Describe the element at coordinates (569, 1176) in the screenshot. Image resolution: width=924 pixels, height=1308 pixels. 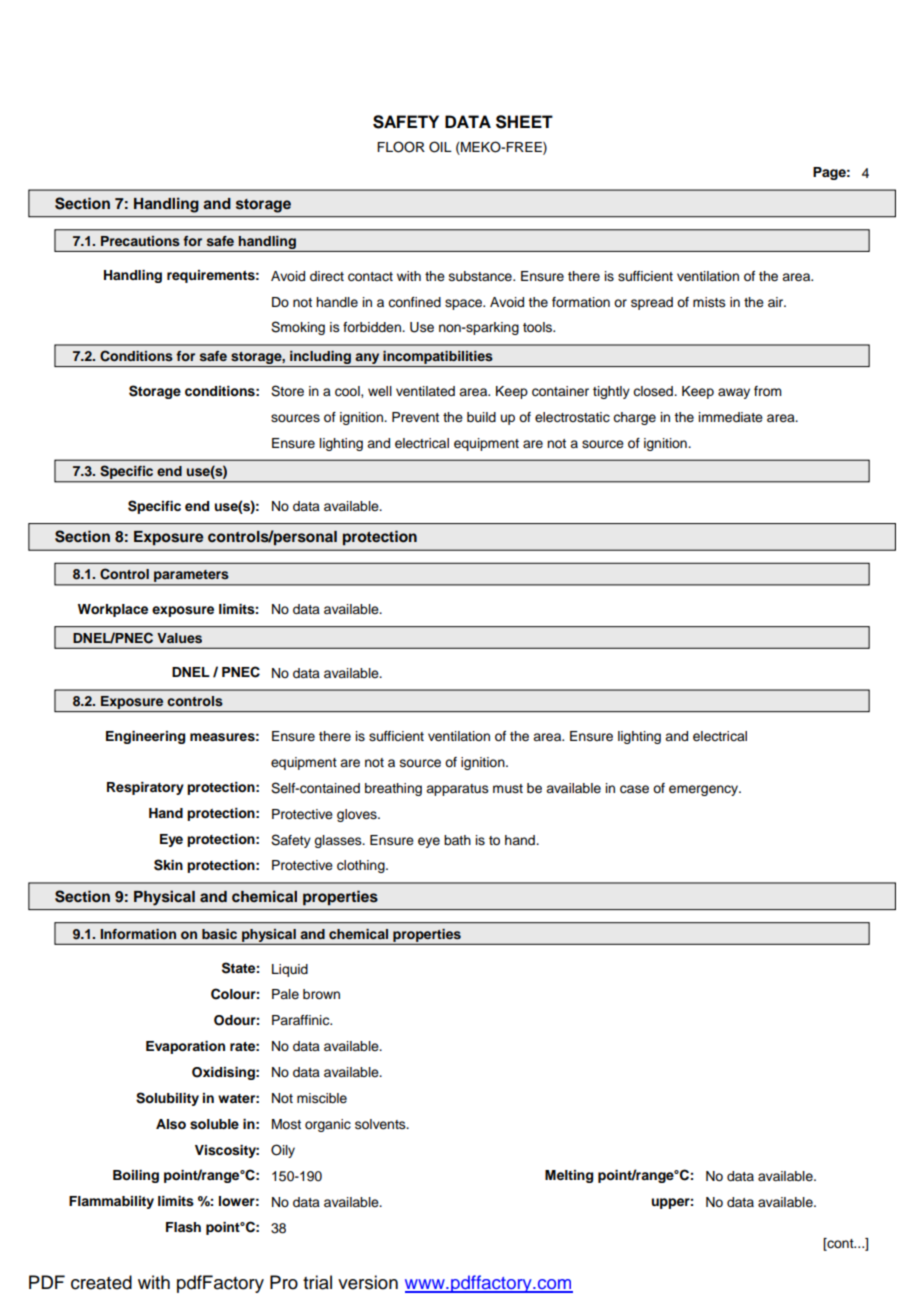
I see `Melting` at that location.
